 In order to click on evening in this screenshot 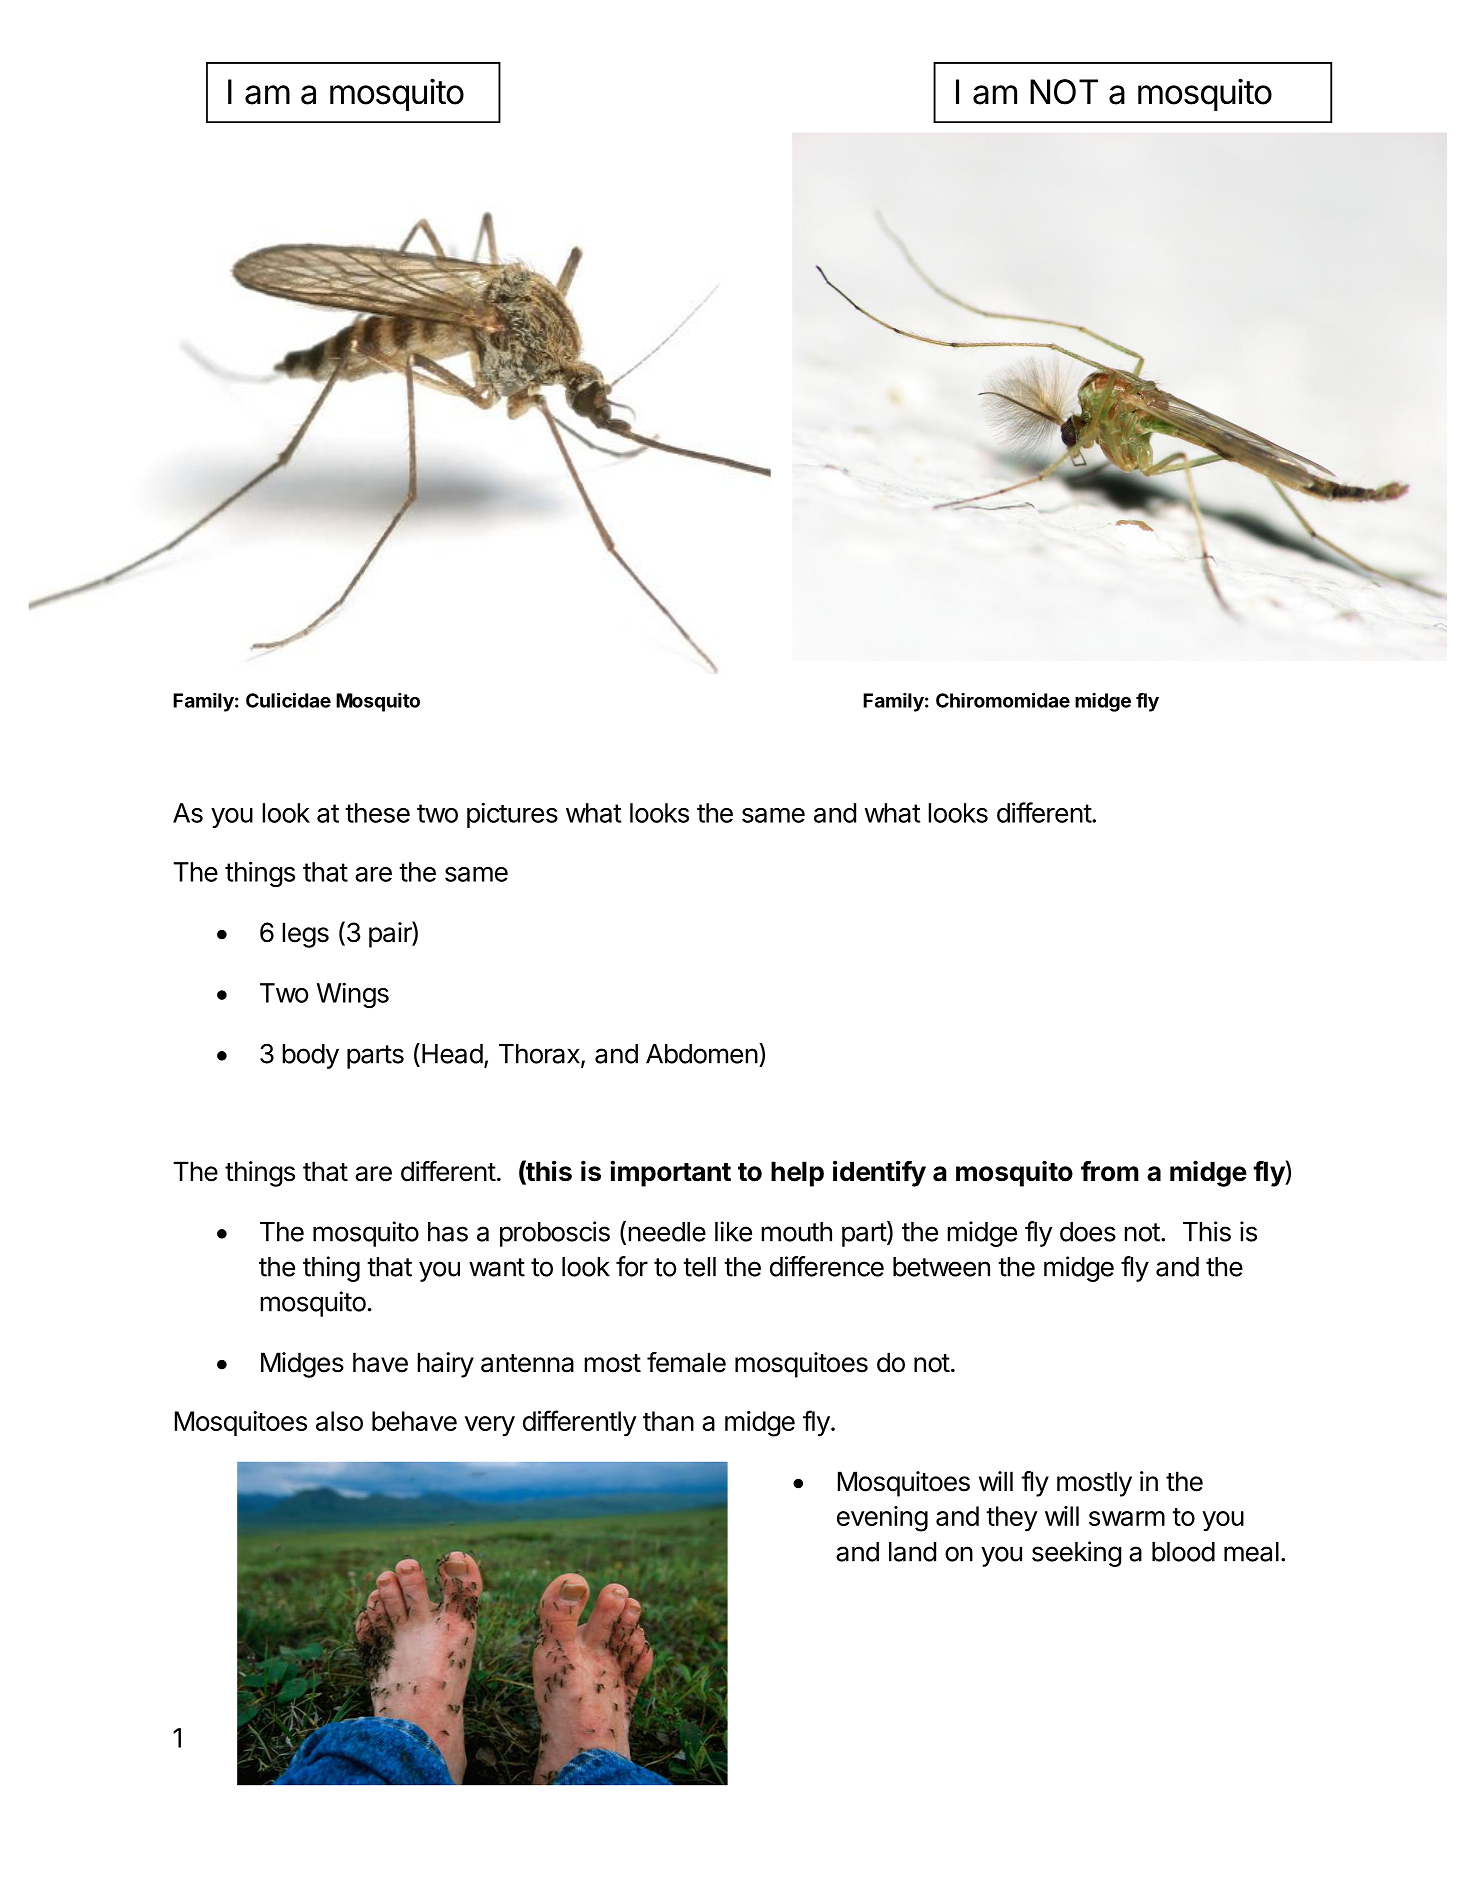, I will do `click(882, 1519)`.
